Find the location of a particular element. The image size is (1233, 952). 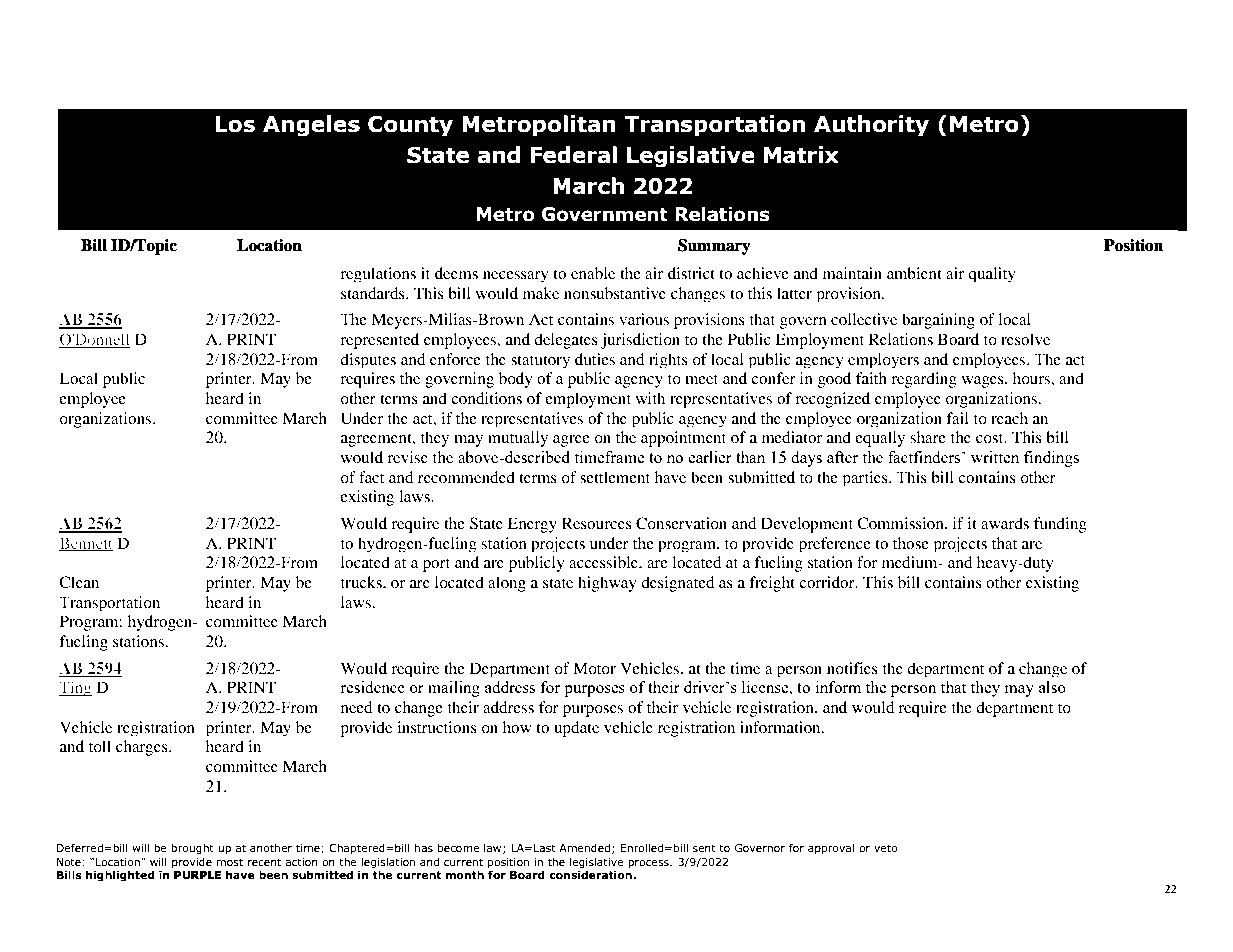

Federal is located at coordinates (573, 155).
